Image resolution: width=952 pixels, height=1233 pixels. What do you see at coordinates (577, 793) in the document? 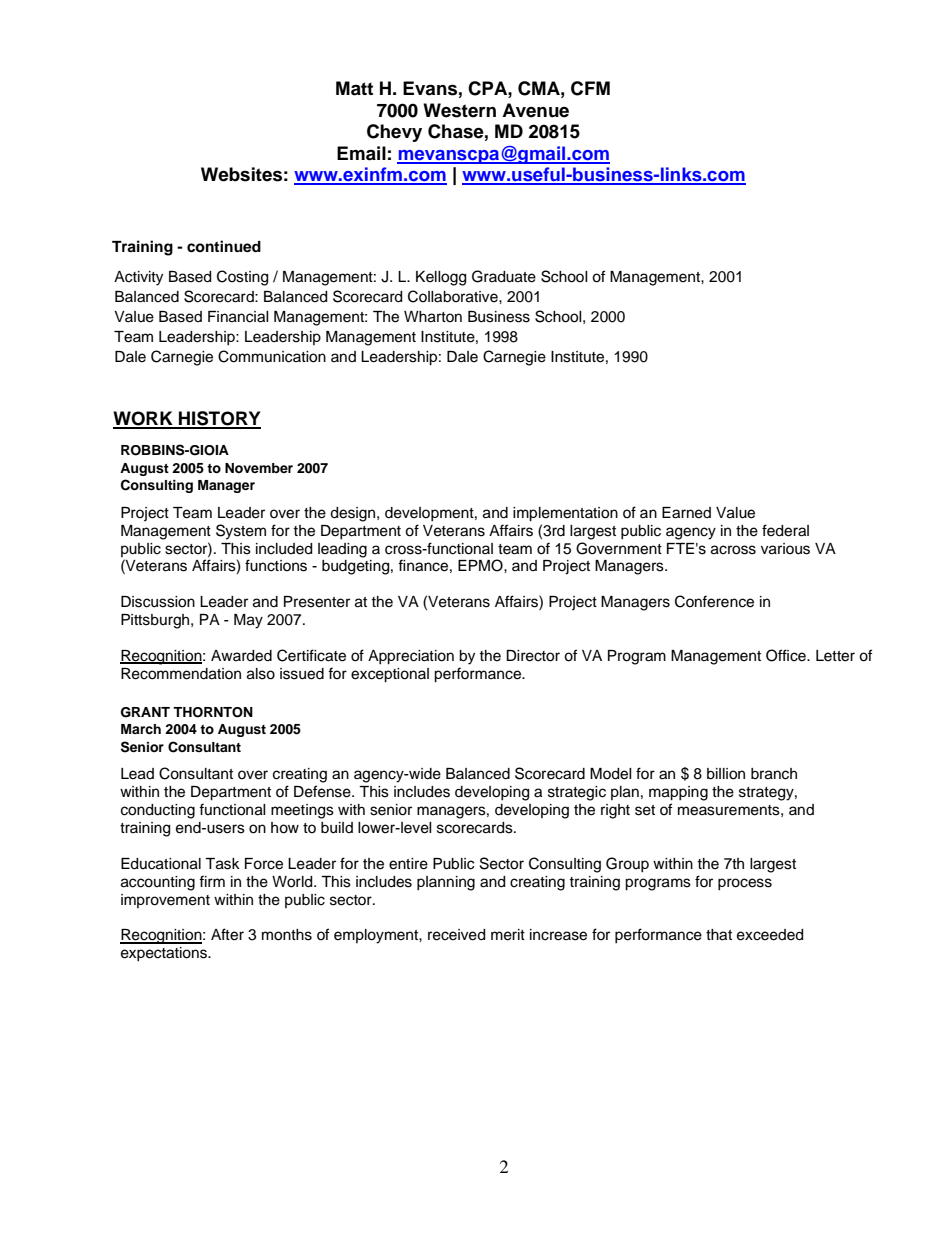
I see `strategic` at bounding box center [577, 793].
